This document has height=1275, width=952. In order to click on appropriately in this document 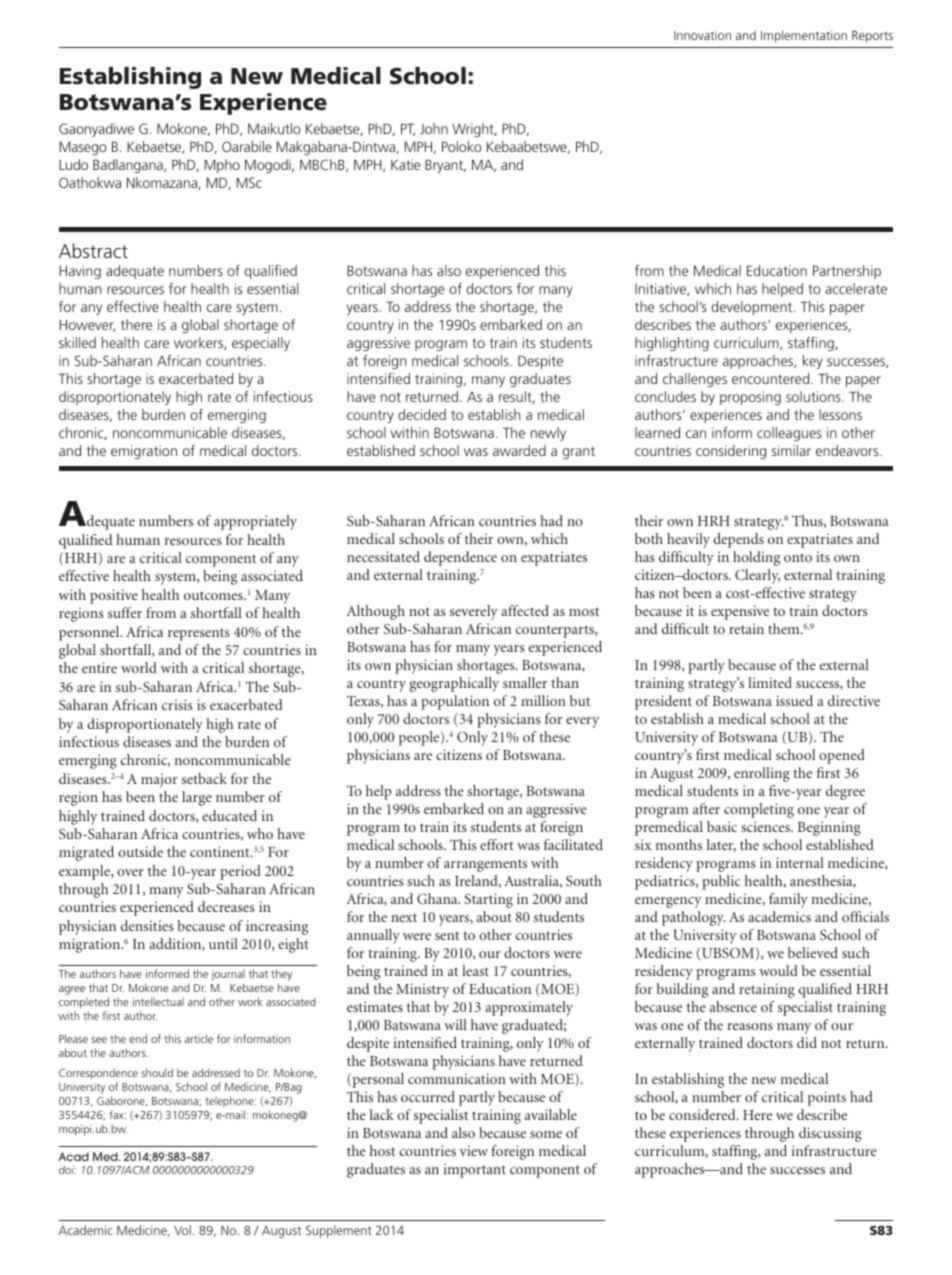, I will do `click(255, 522)`.
